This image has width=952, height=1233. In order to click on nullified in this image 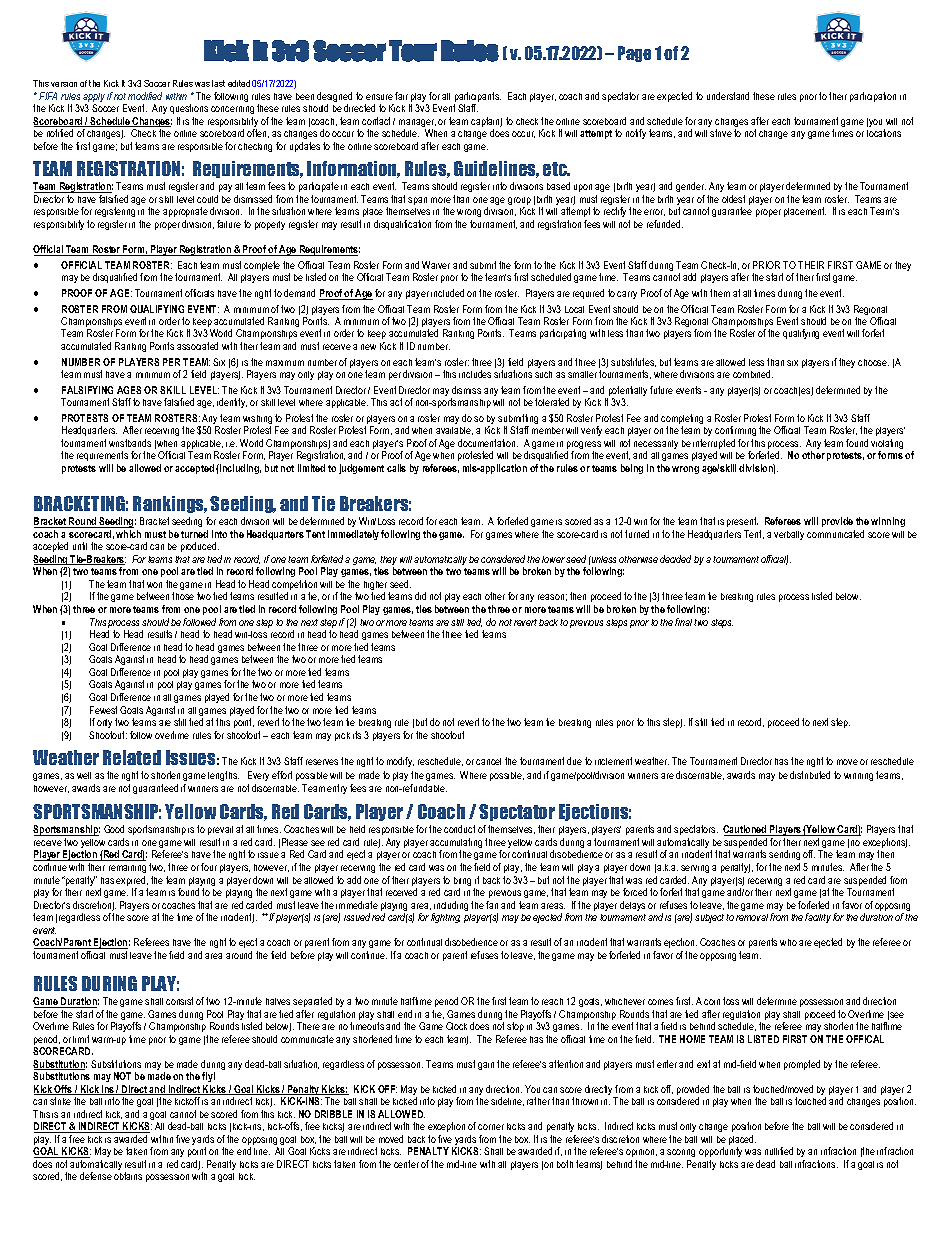, I will do `click(779, 1151)`.
